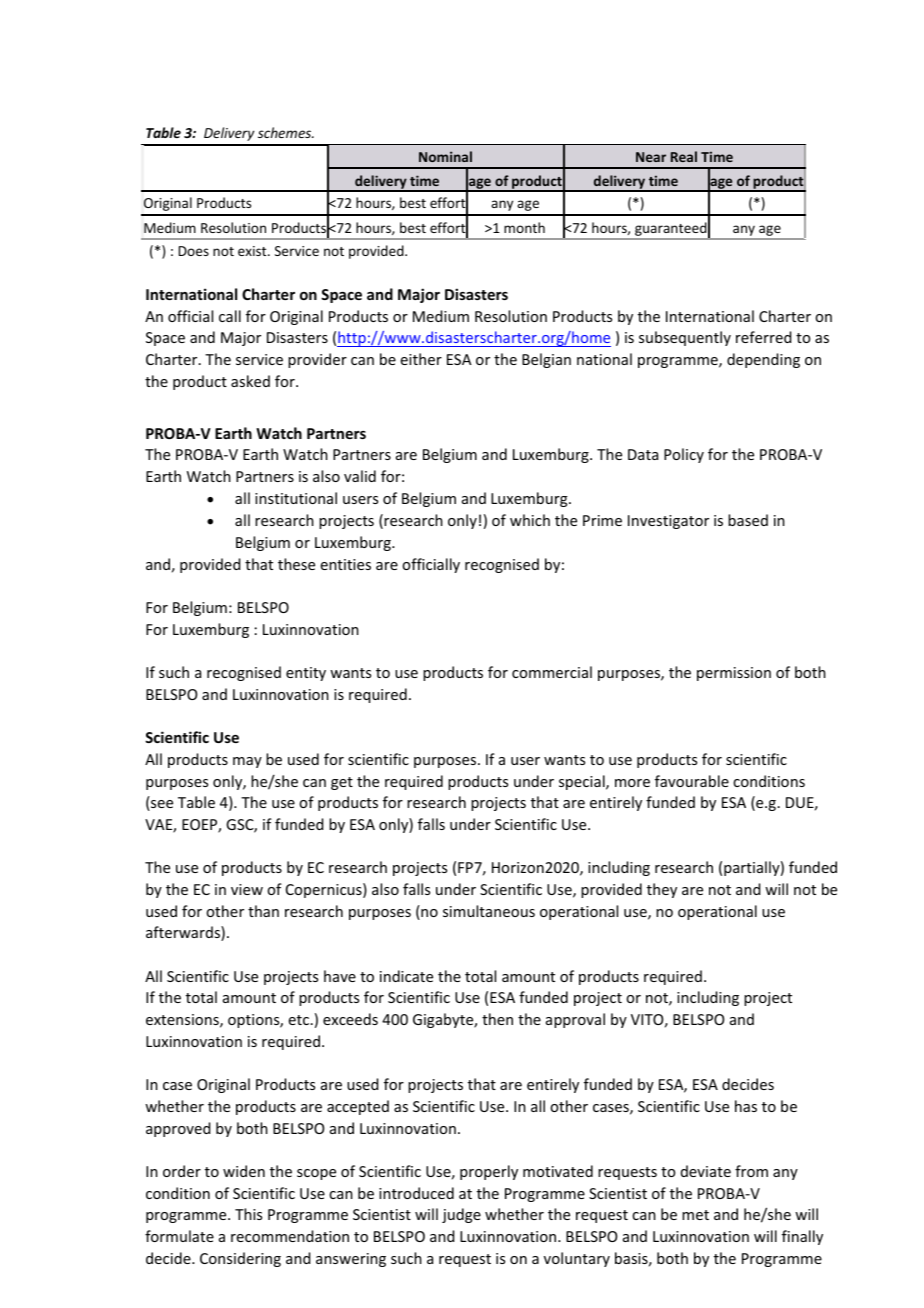 The width and height of the page is (924, 1308). What do you see at coordinates (248, 1214) in the page?
I see `This` at bounding box center [248, 1214].
